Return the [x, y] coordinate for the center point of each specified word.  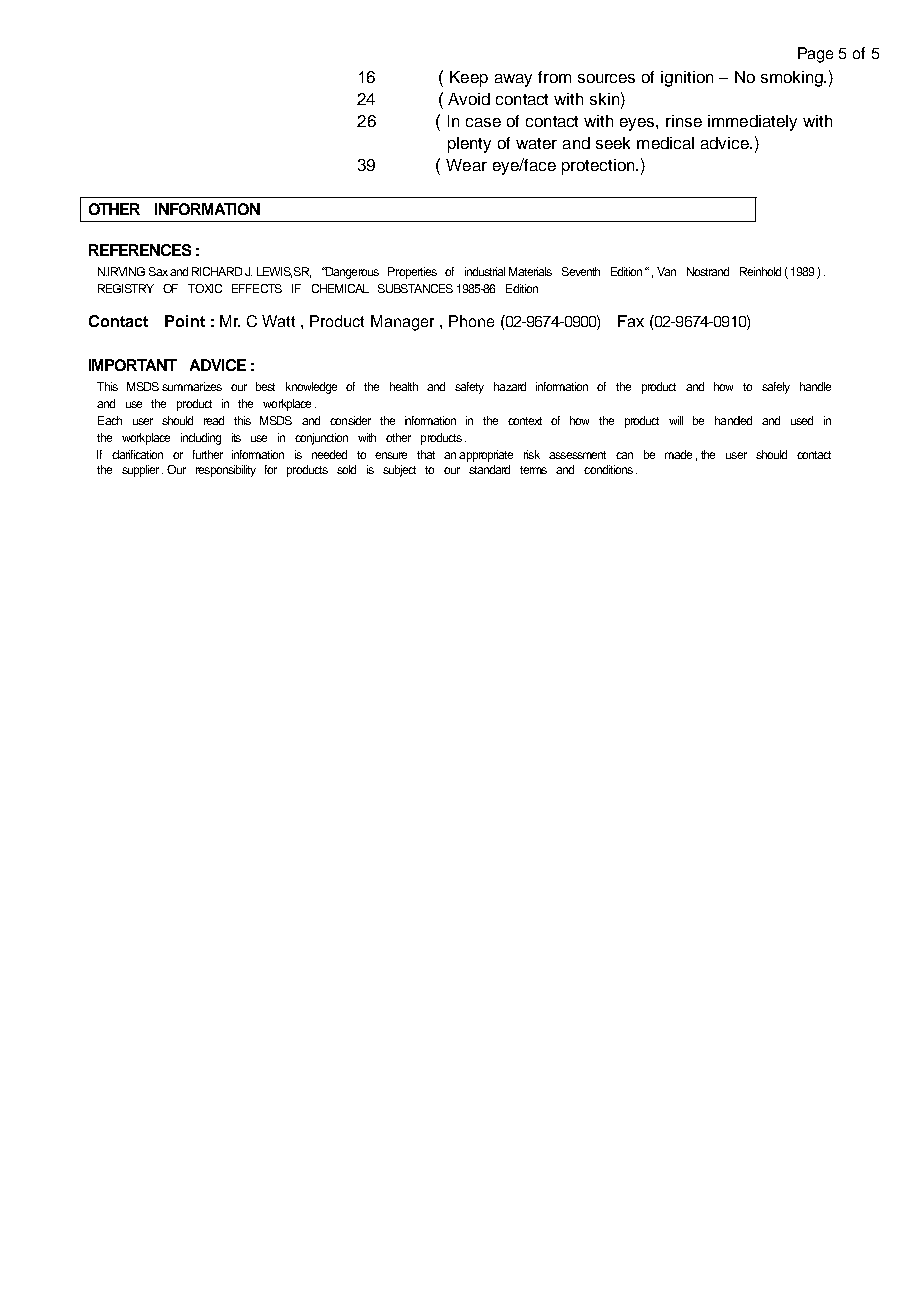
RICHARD [217, 271]
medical [665, 143]
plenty [469, 145]
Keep [469, 79]
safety [469, 388]
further [208, 454]
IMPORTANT [133, 365]
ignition [687, 79]
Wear [466, 165]
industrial [485, 271]
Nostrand [708, 271]
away [513, 80]
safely [776, 388]
